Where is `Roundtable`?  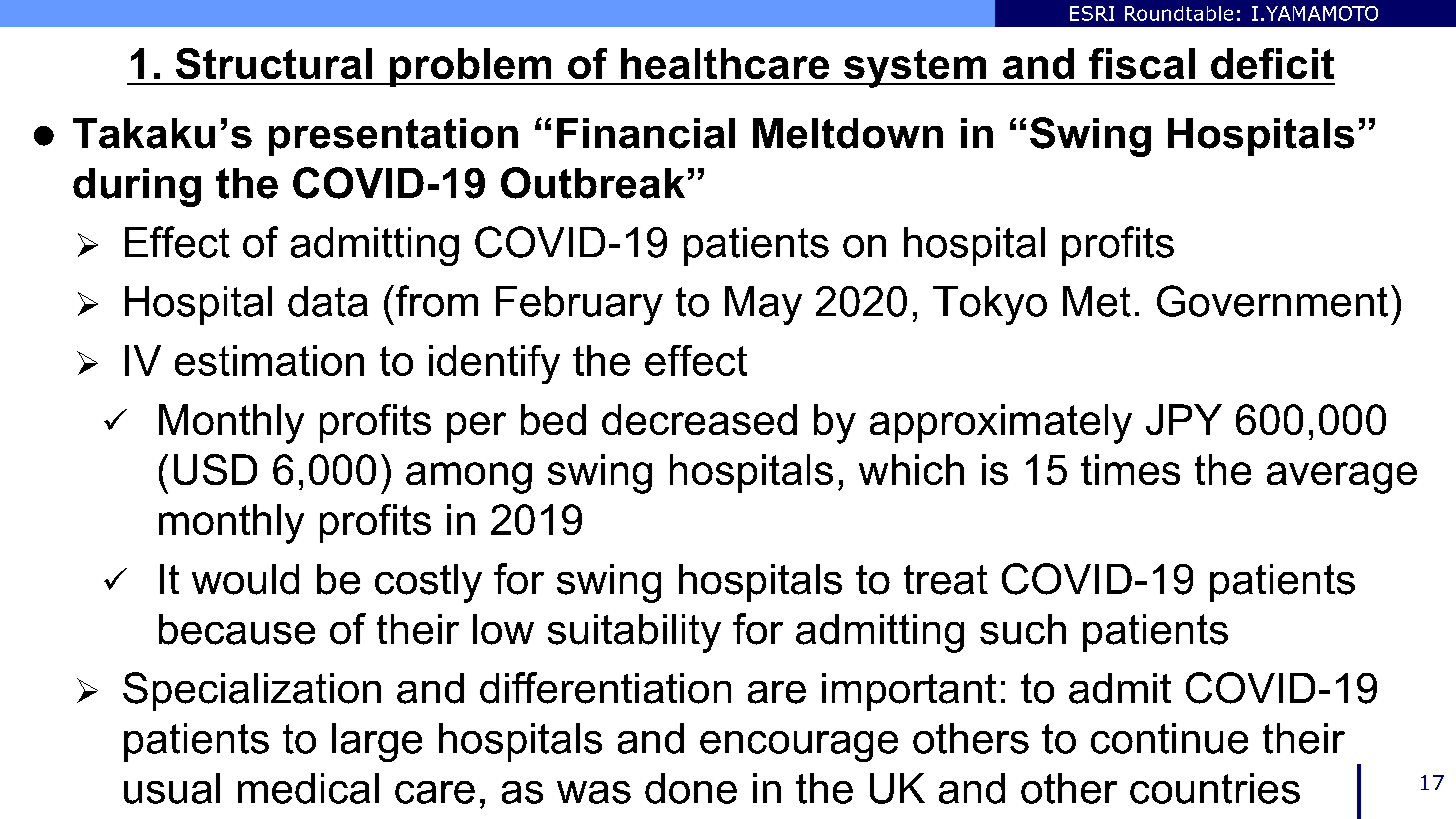 Roundtable is located at coordinates (1179, 13).
